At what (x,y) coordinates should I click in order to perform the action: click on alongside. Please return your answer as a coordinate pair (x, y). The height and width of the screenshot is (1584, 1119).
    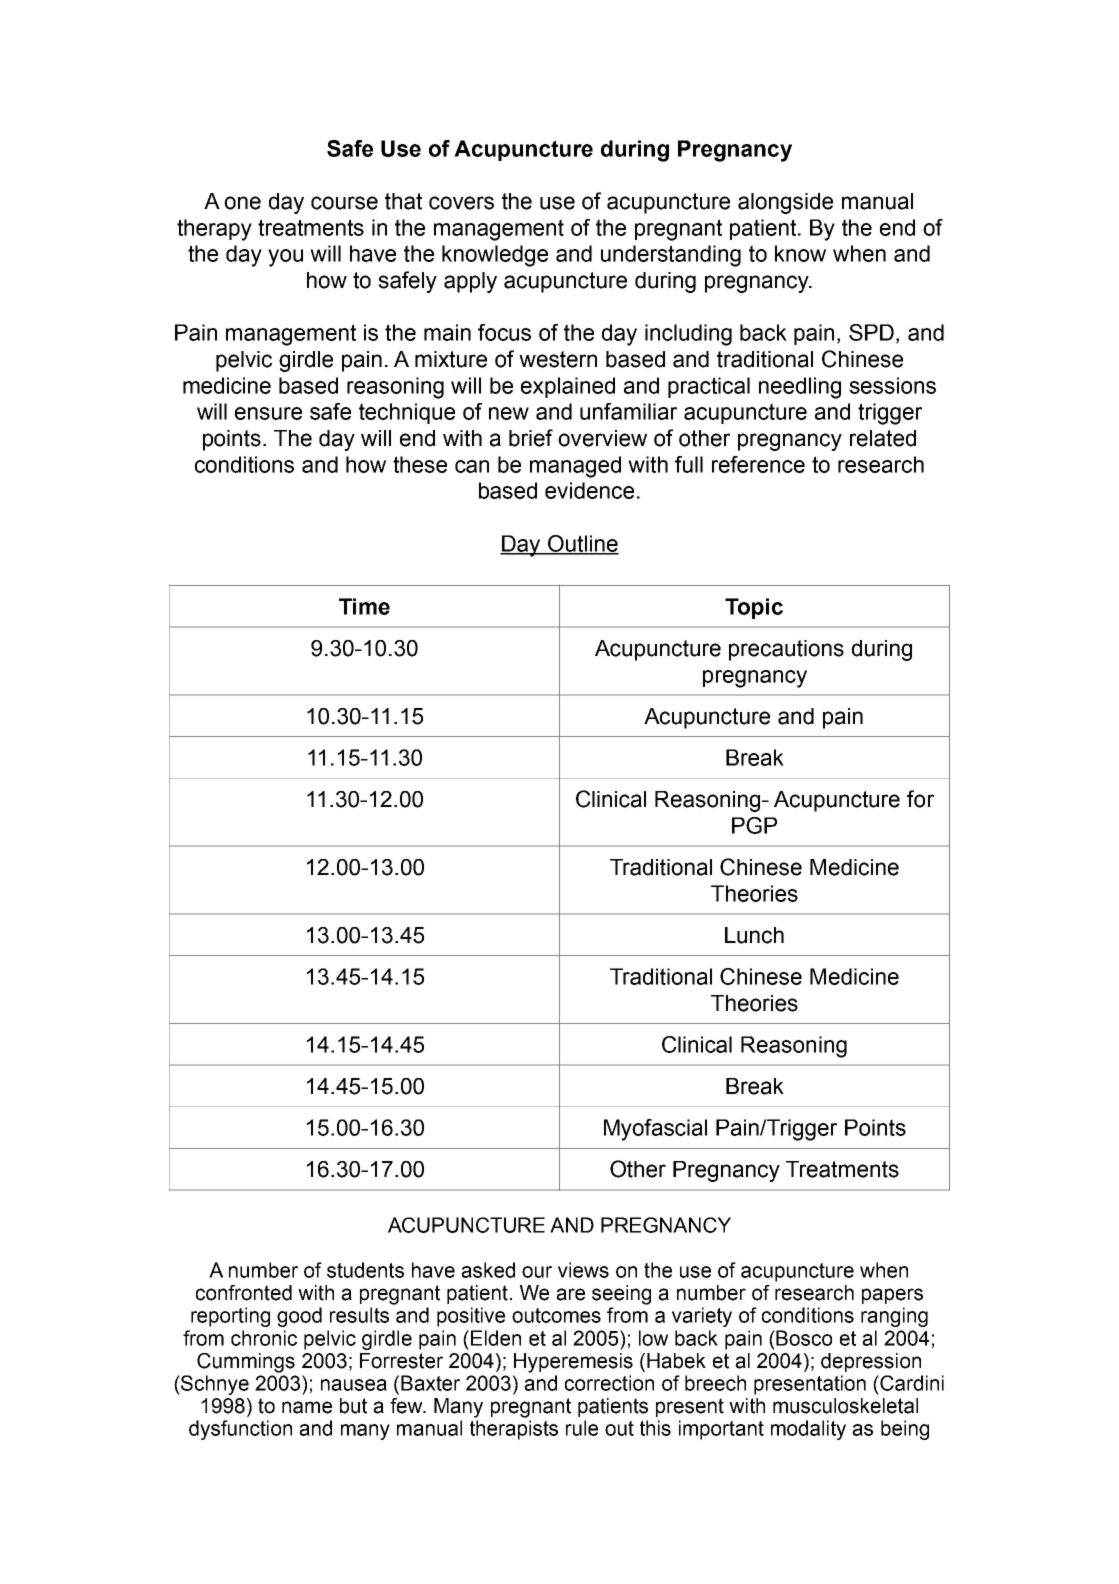
    Looking at the image, I should click on (785, 203).
